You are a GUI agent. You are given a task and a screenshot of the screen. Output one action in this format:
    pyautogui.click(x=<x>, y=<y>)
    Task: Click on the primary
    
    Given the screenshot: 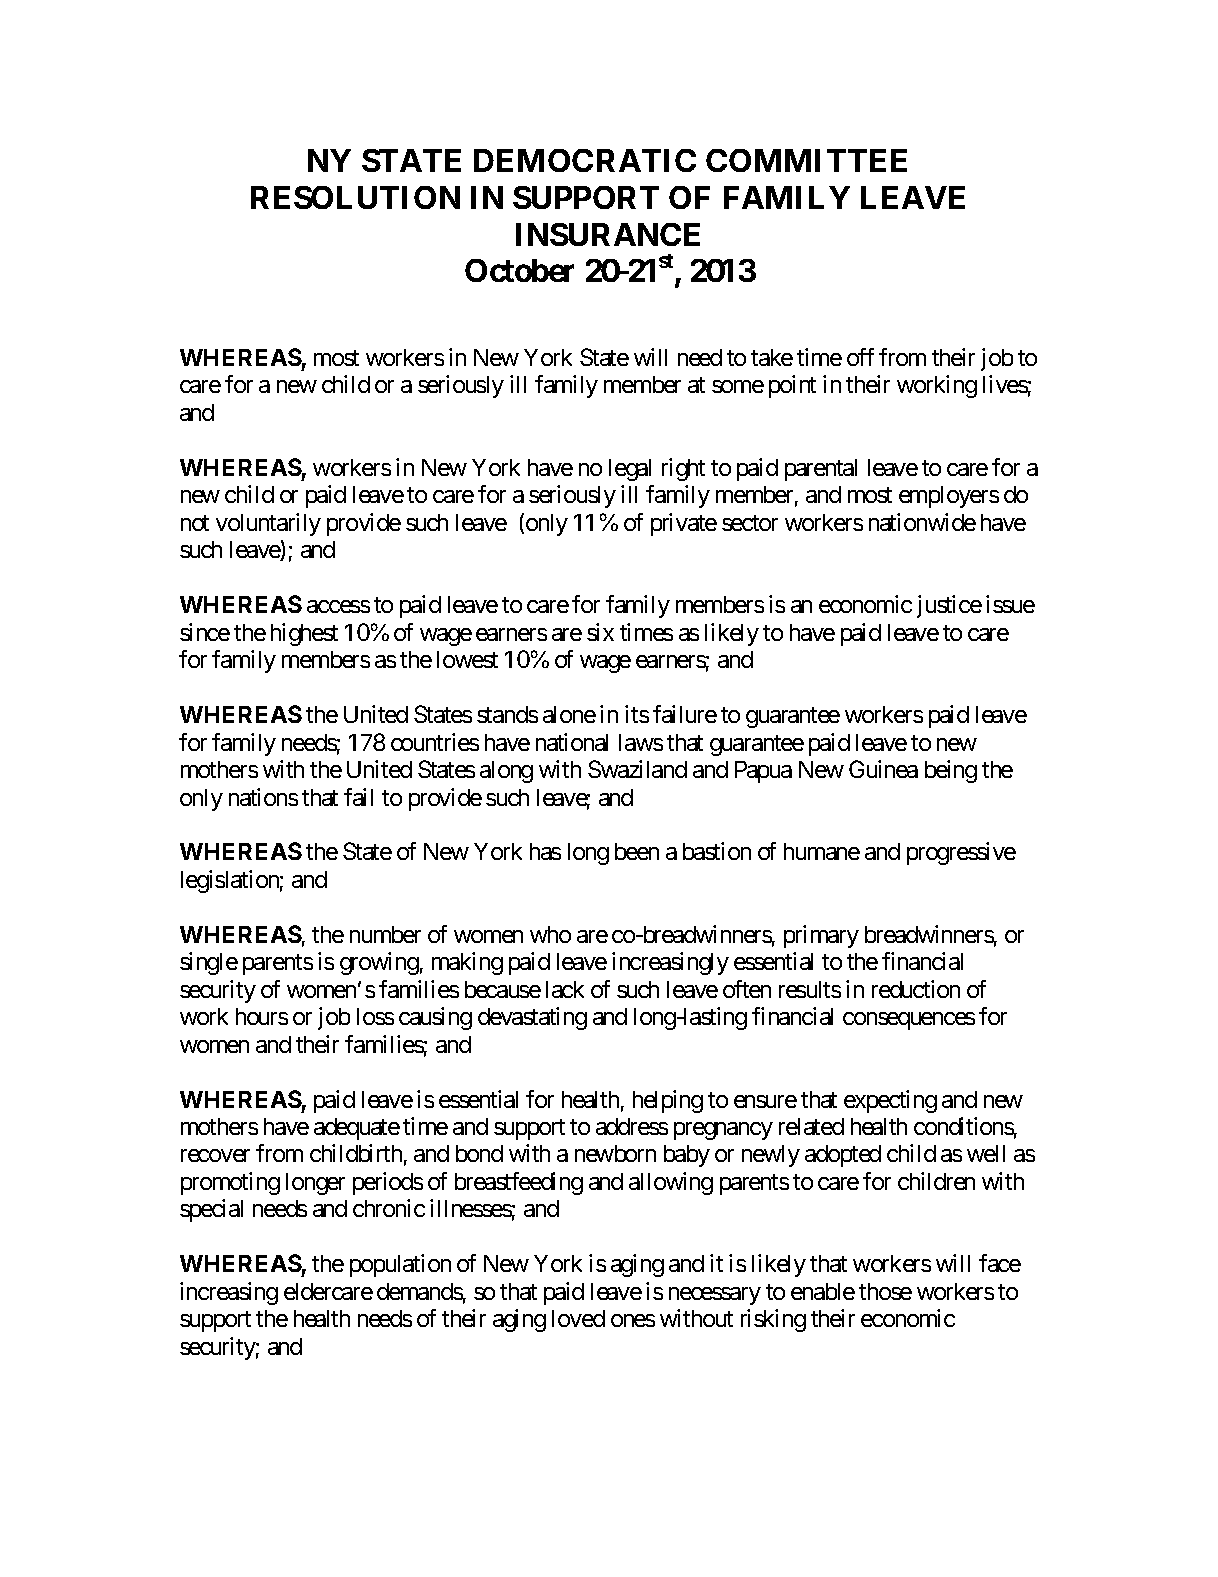 What is the action you would take?
    pyautogui.click(x=821, y=936)
